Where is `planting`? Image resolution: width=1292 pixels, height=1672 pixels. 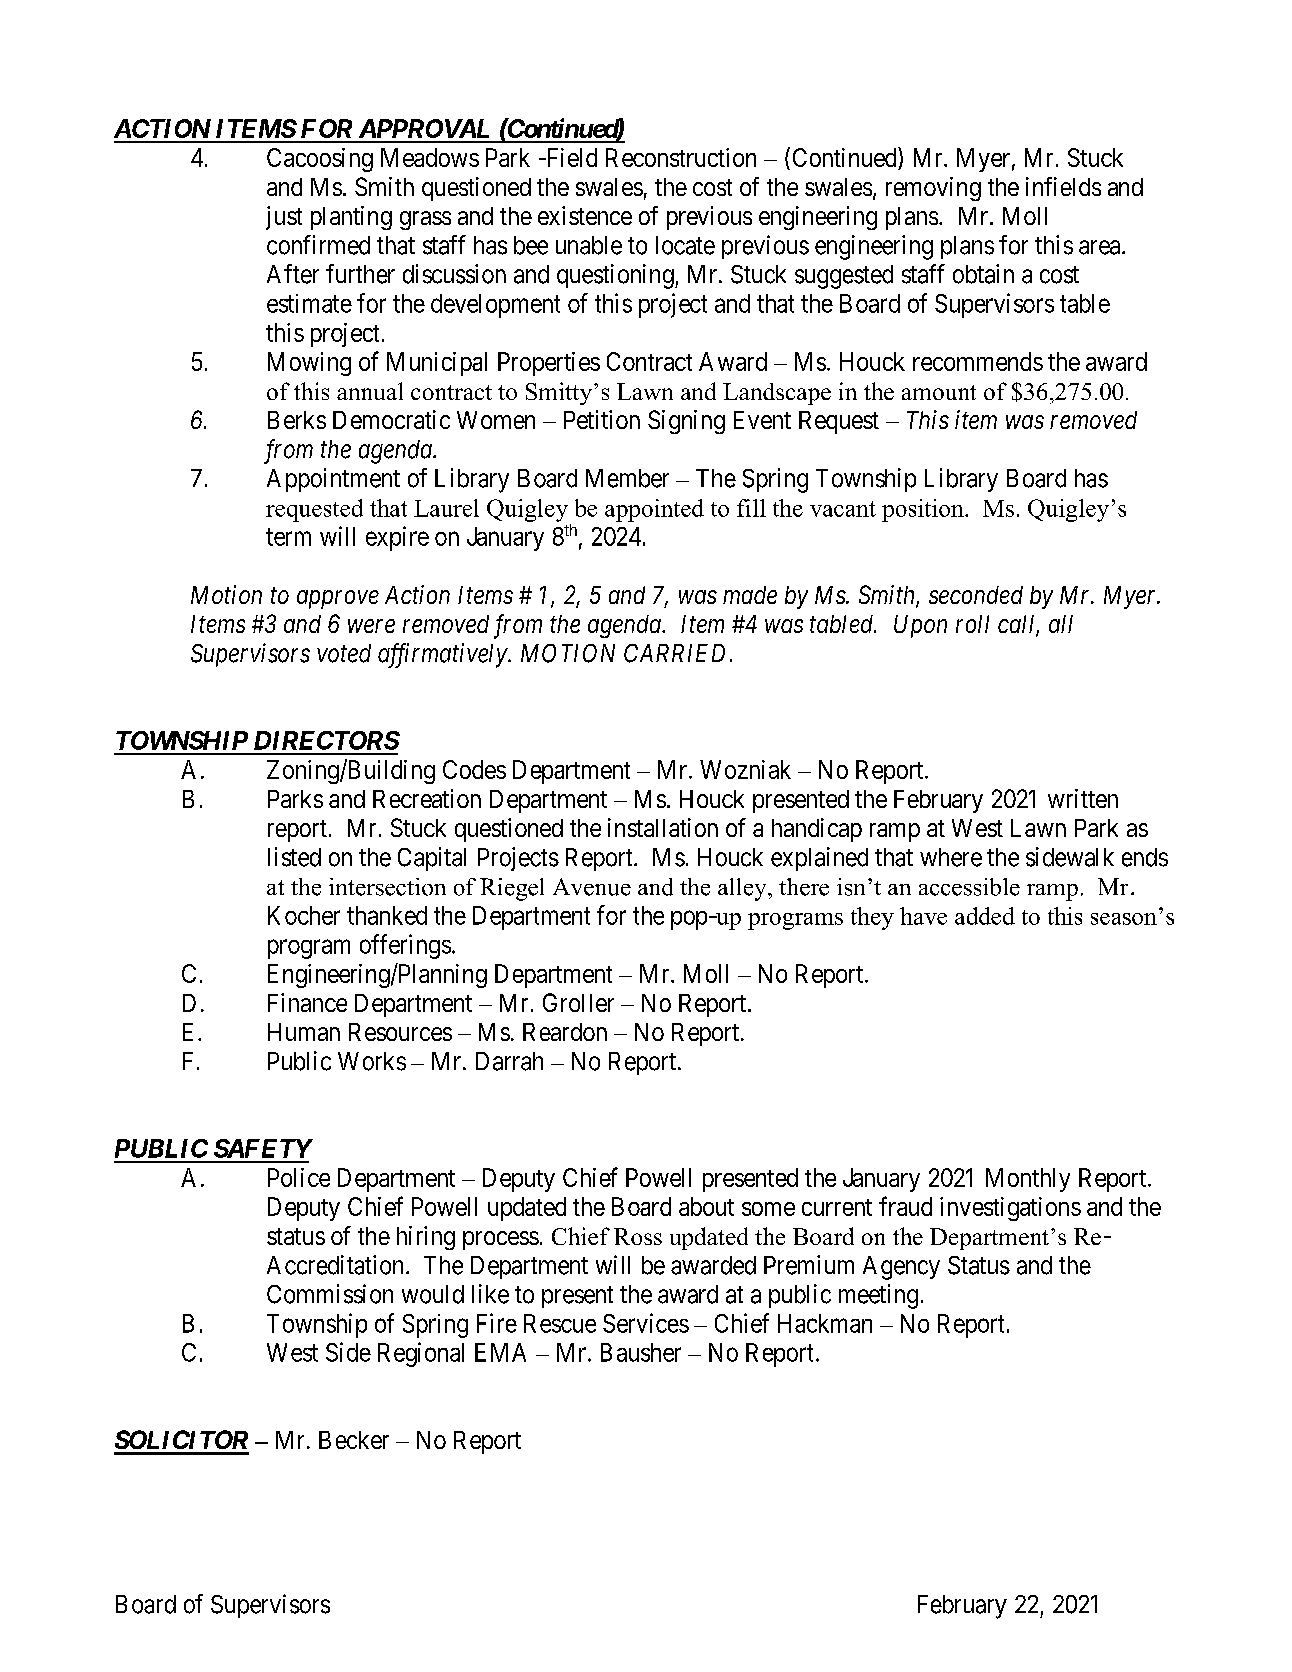
planting is located at coordinates (351, 218).
